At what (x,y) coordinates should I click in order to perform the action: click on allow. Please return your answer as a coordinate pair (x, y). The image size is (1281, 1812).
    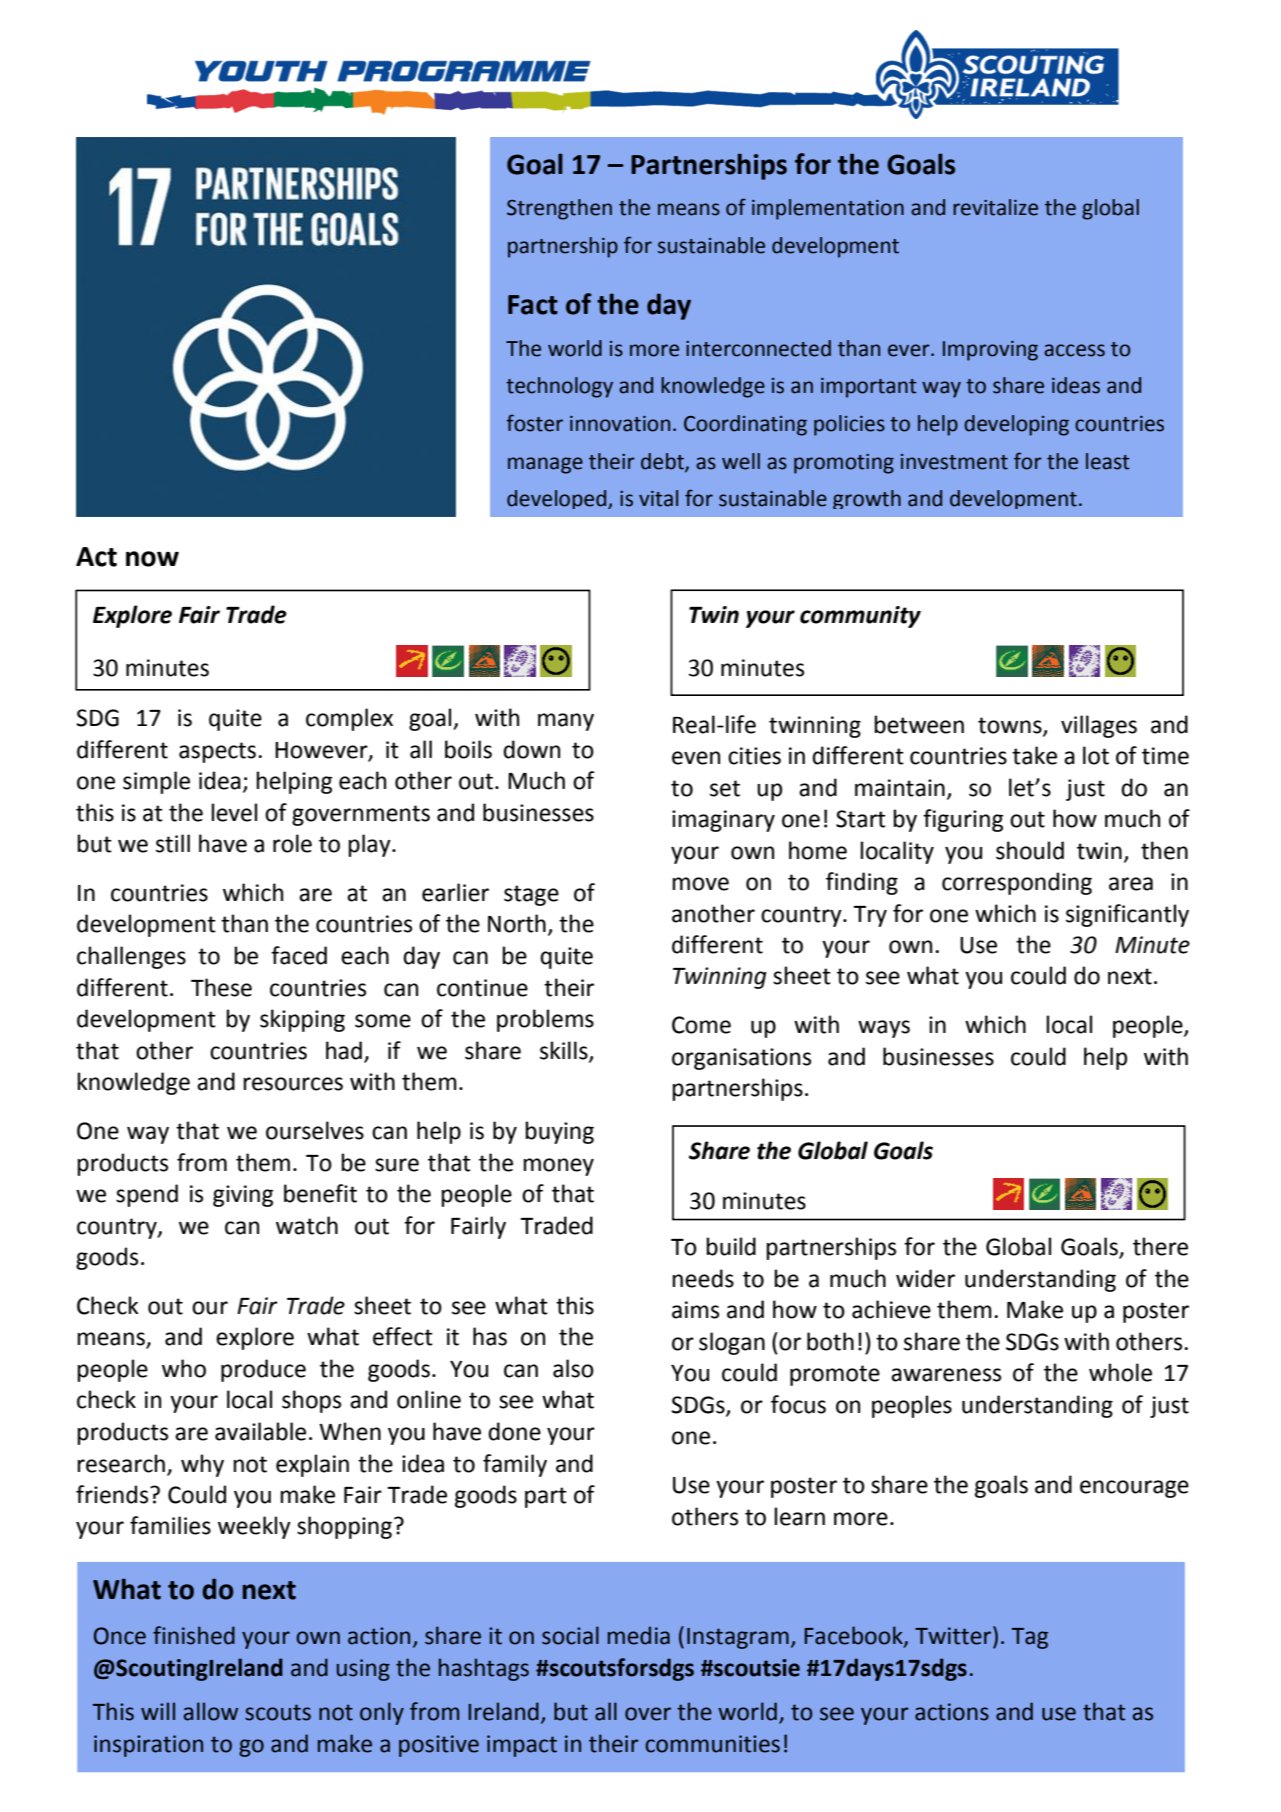
    Looking at the image, I should click on (211, 1711).
